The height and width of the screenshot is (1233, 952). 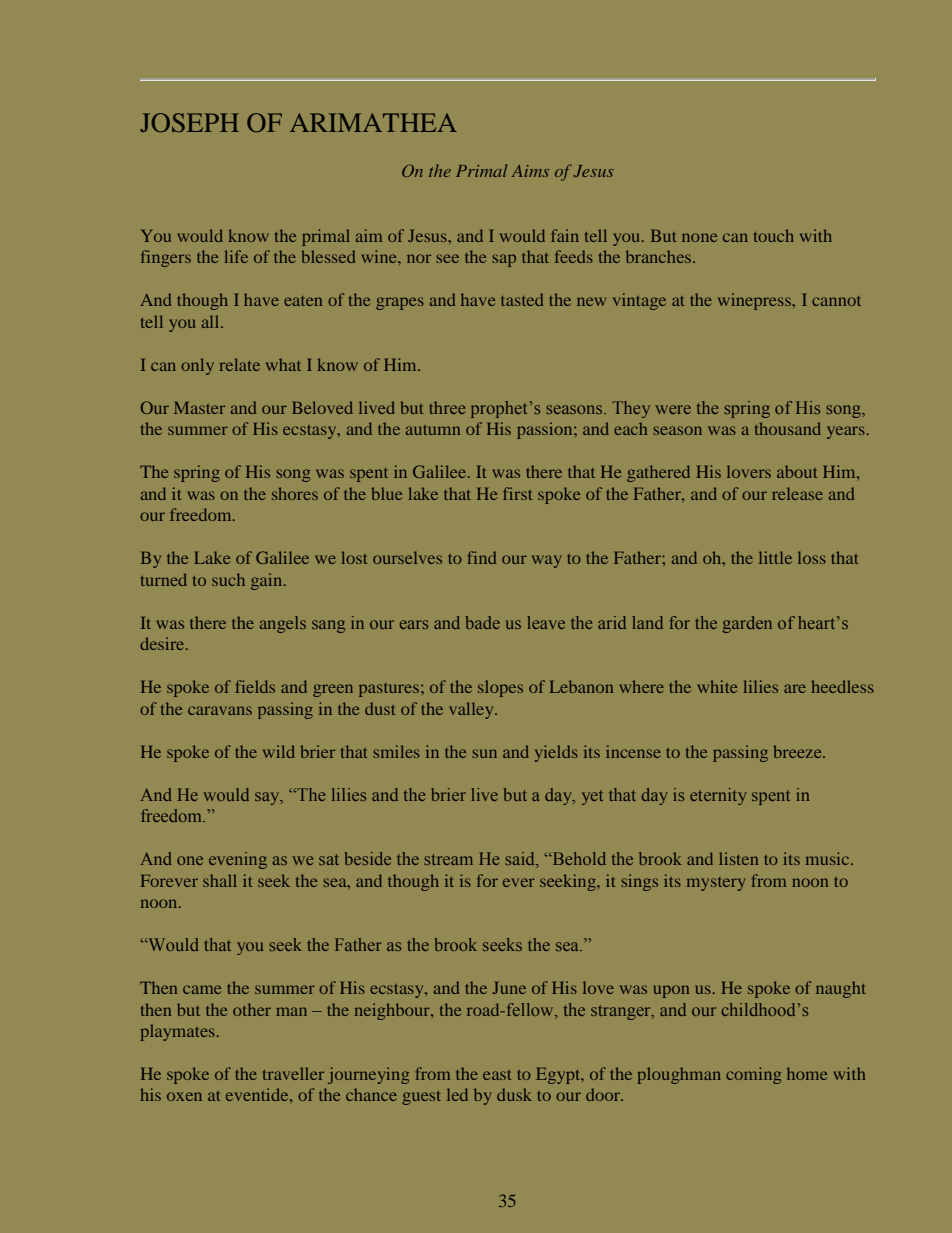 I want to click on eventide, so click(x=258, y=1094).
